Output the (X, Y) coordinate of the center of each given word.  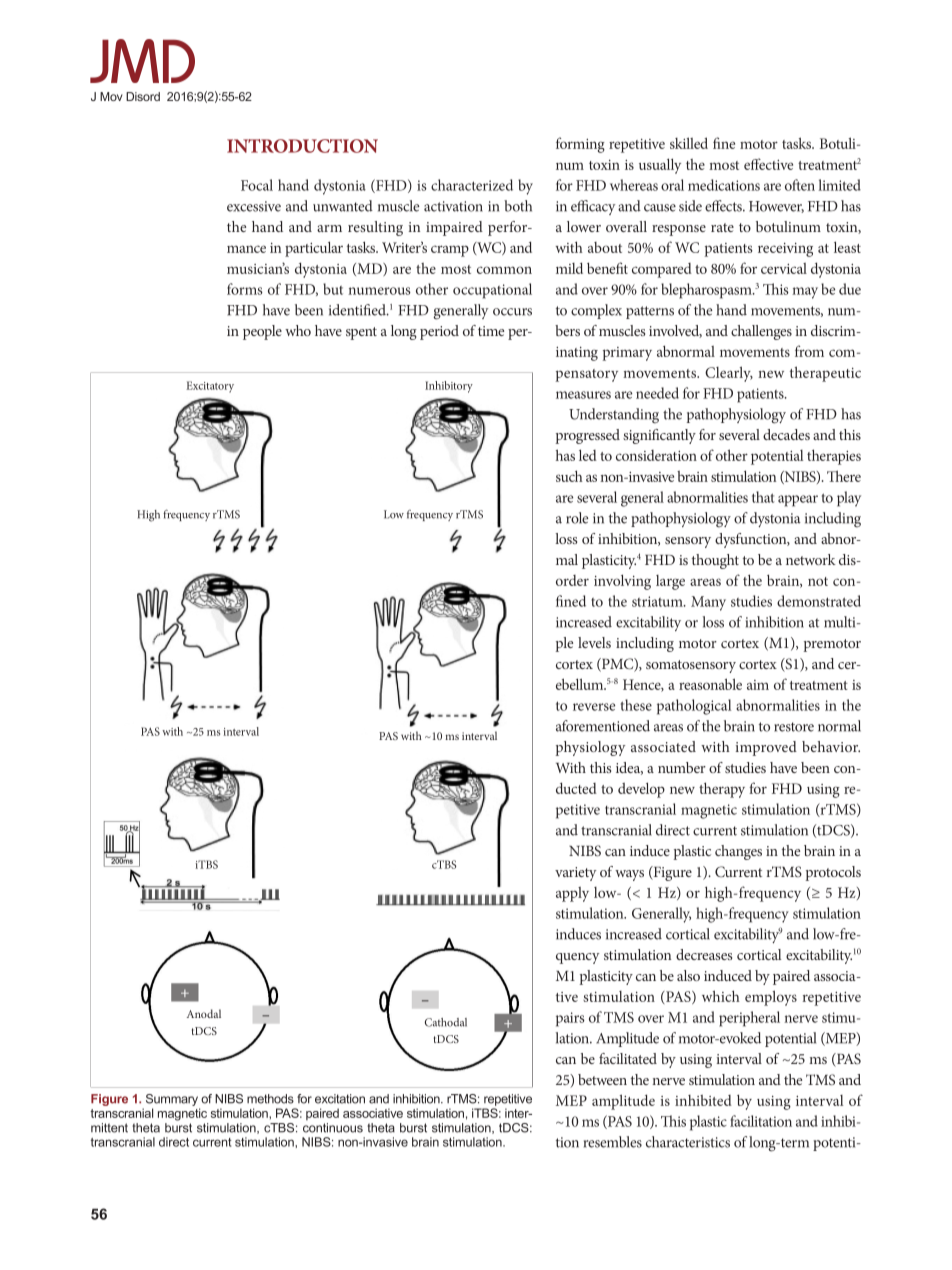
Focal (257, 185)
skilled (689, 143)
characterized (472, 185)
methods (270, 1099)
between (602, 1079)
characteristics (688, 1142)
